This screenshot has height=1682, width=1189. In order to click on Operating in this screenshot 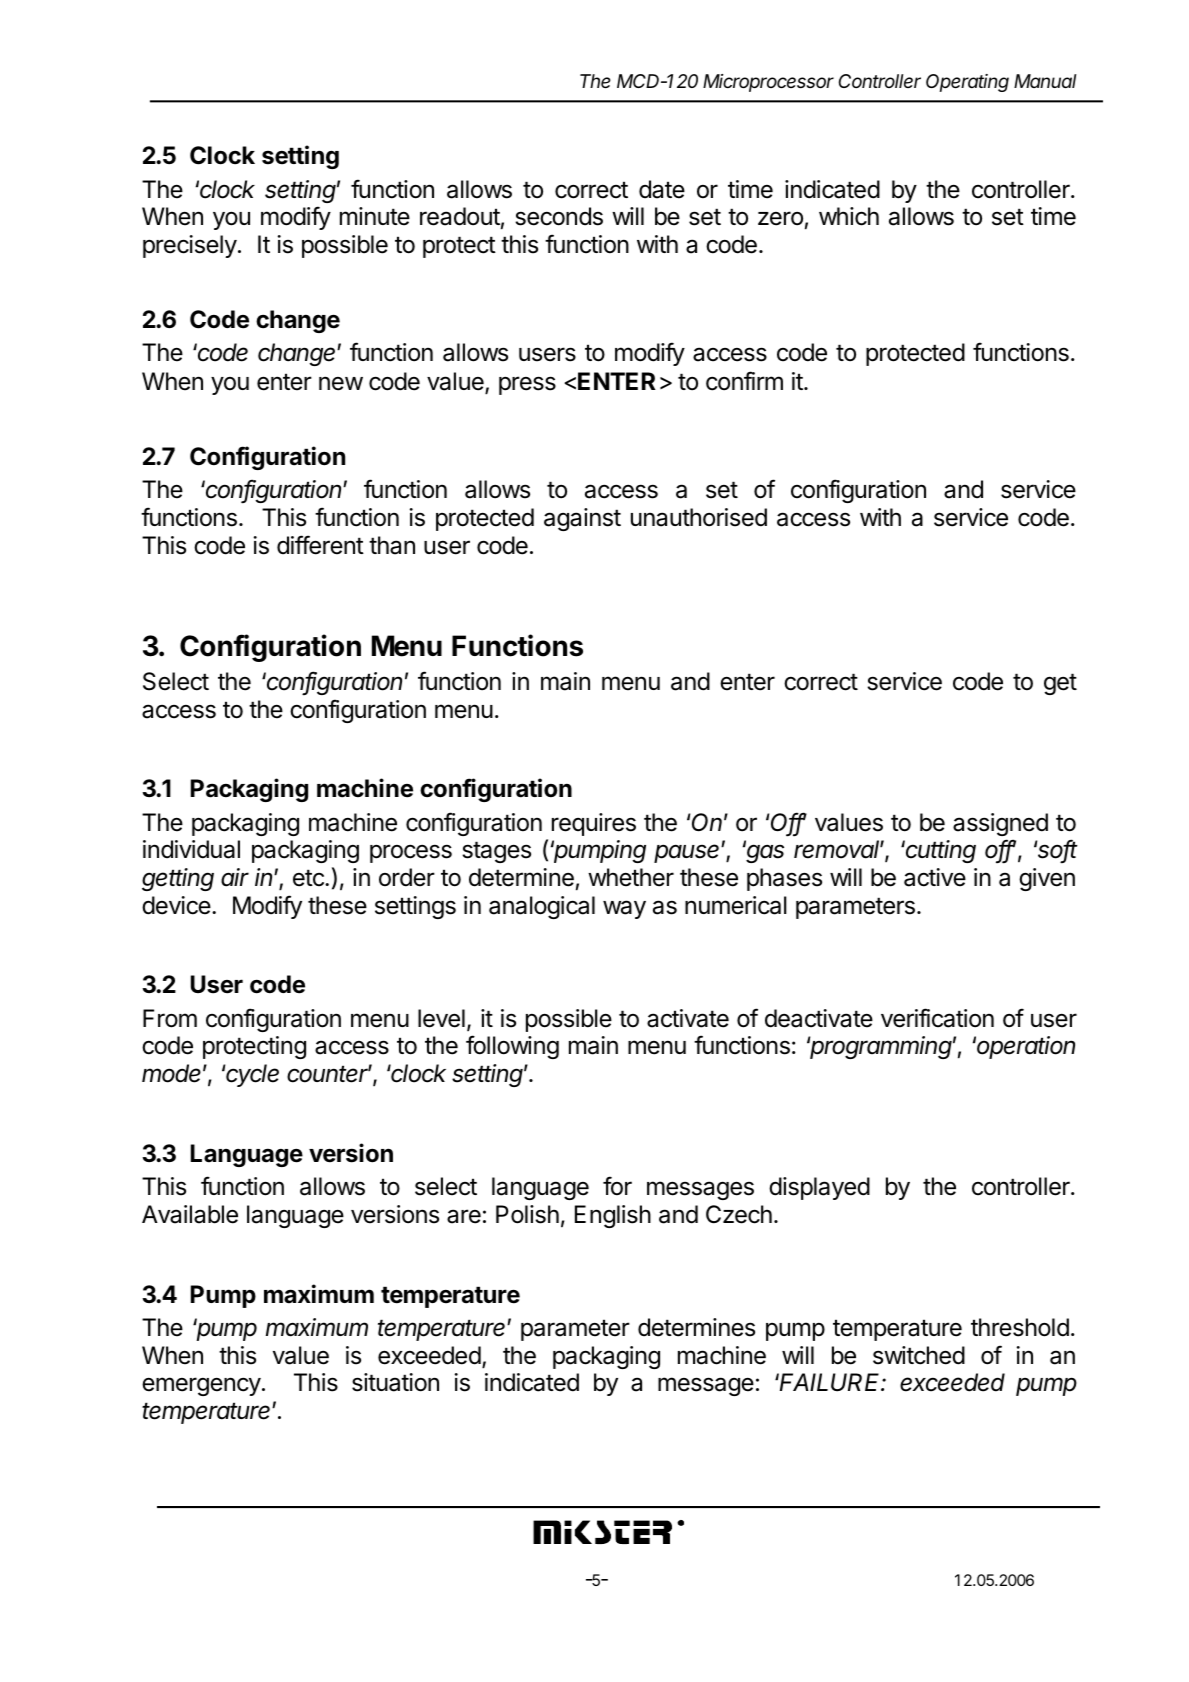, I will do `click(967, 83)`.
